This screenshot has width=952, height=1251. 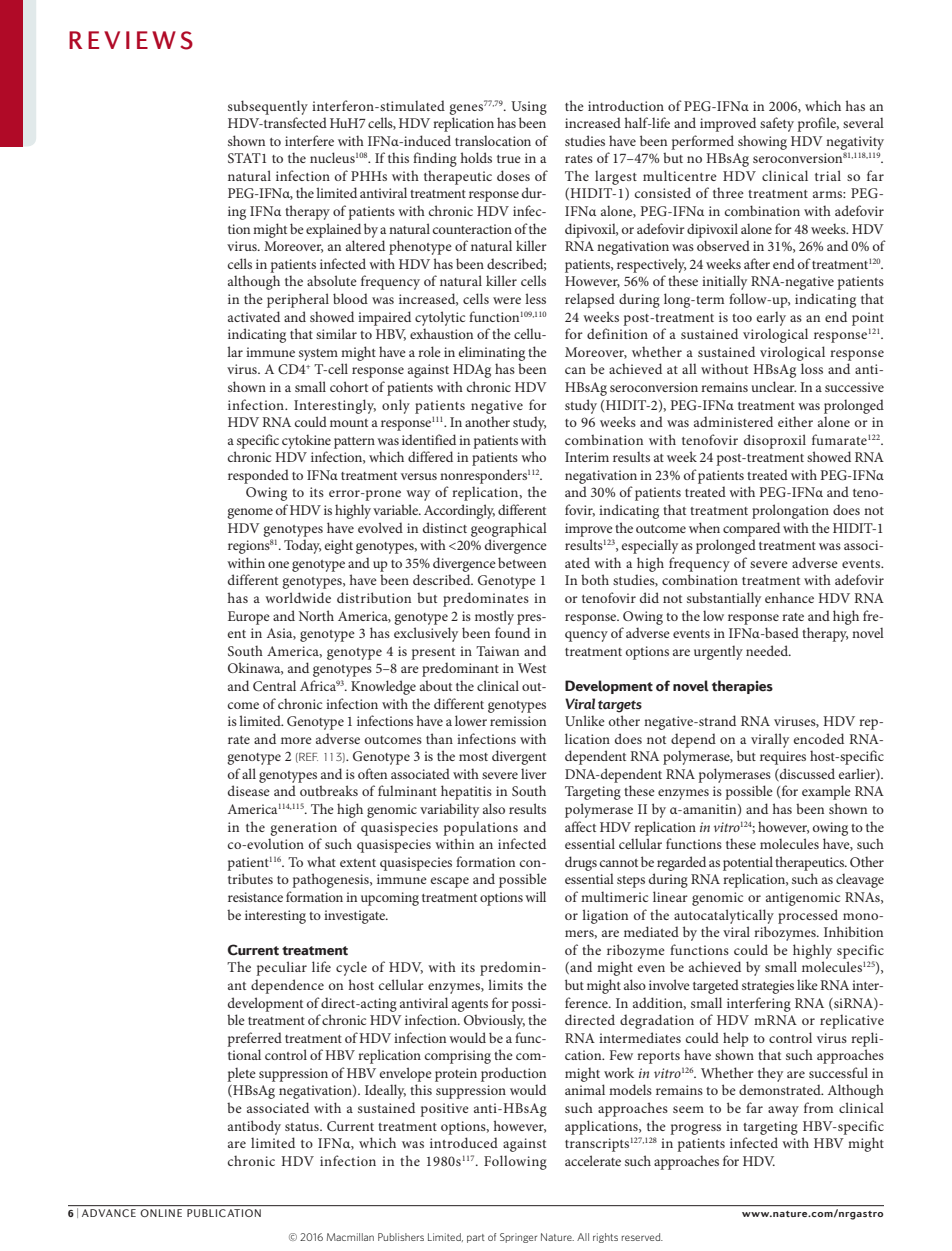 What do you see at coordinates (258, 476) in the screenshot?
I see `responded` at bounding box center [258, 476].
